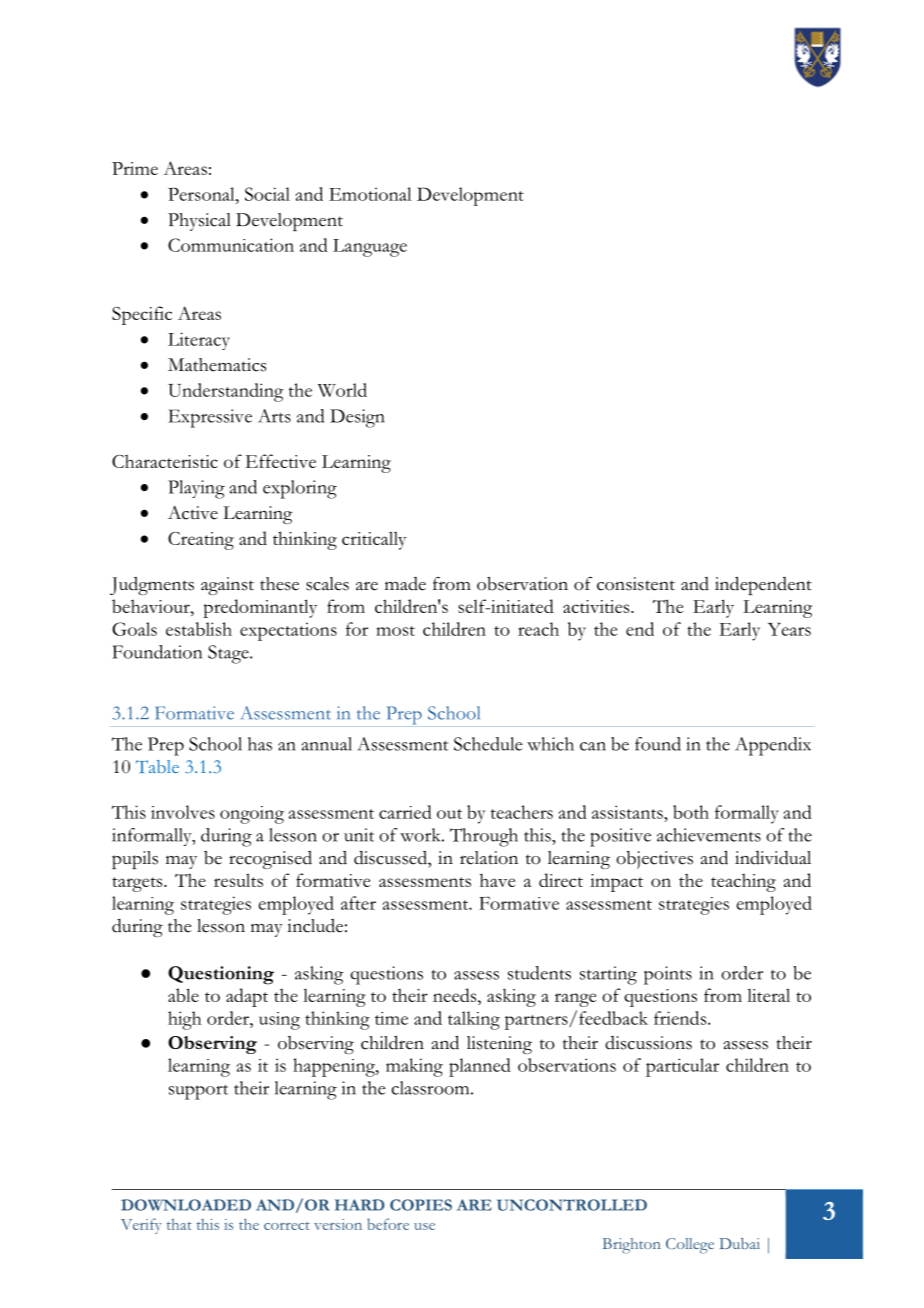  What do you see at coordinates (186, 1205) in the screenshot?
I see `DOWNLOADED` at bounding box center [186, 1205].
